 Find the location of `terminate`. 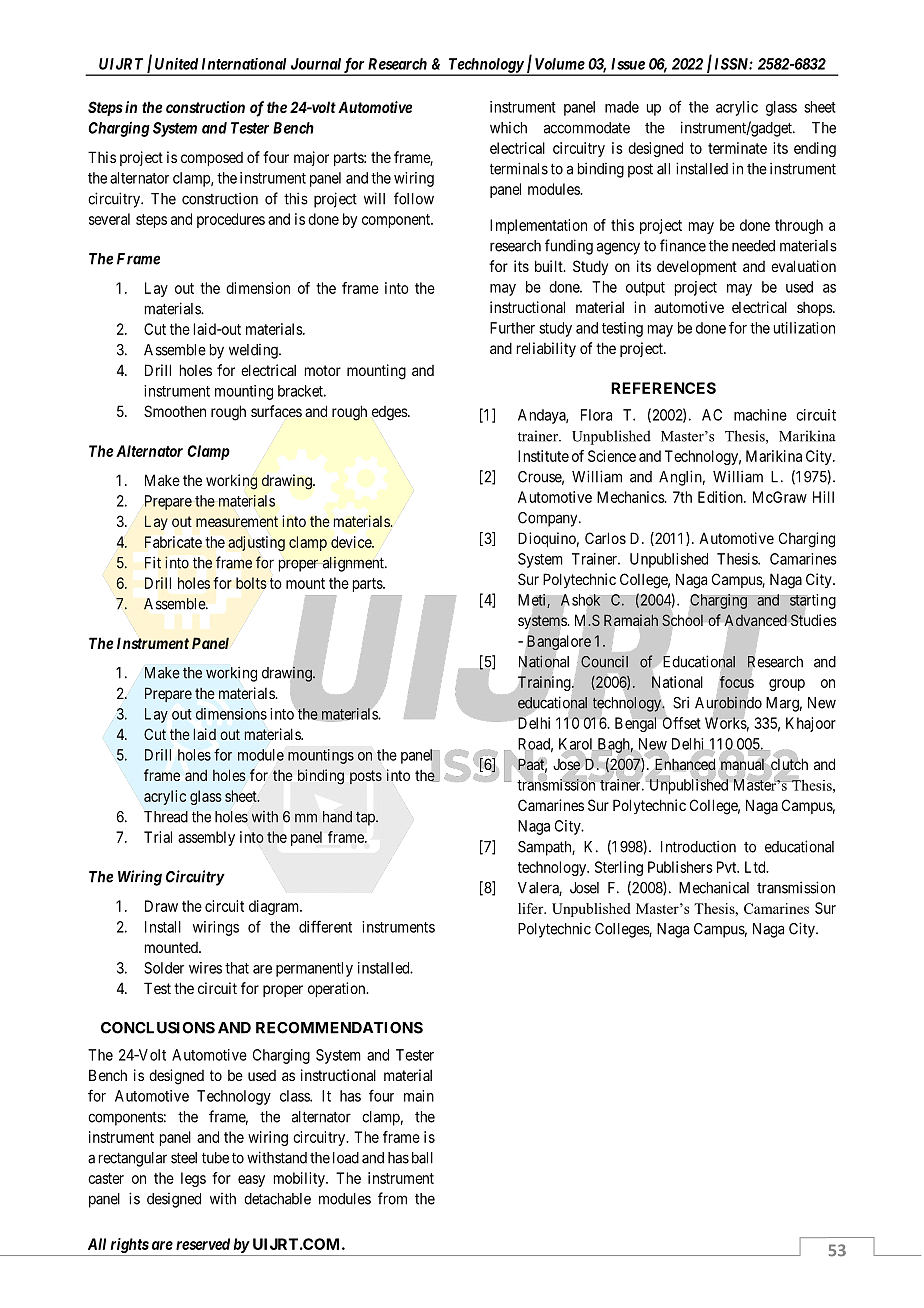

terminate is located at coordinates (737, 148).
